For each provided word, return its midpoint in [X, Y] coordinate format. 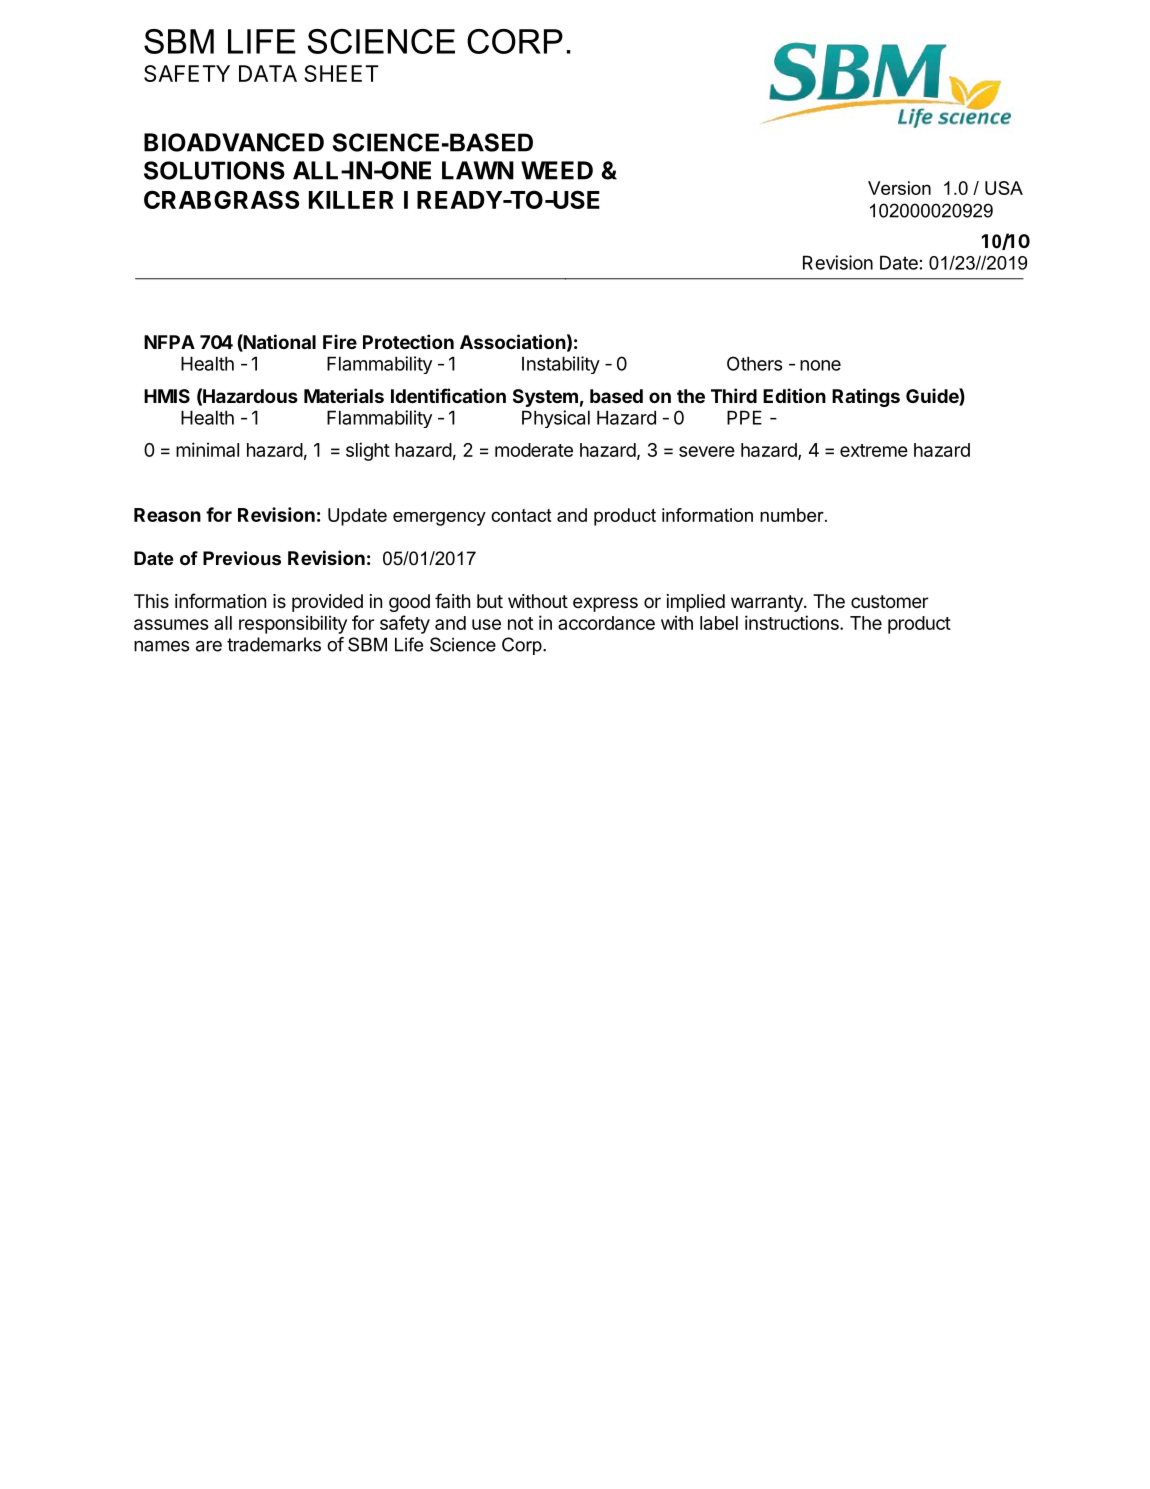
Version [899, 188]
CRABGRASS [221, 199]
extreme [874, 450]
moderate [534, 450]
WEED [557, 170]
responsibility [293, 624]
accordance [606, 623]
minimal [207, 449]
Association [513, 341]
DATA [268, 73]
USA [1004, 188]
